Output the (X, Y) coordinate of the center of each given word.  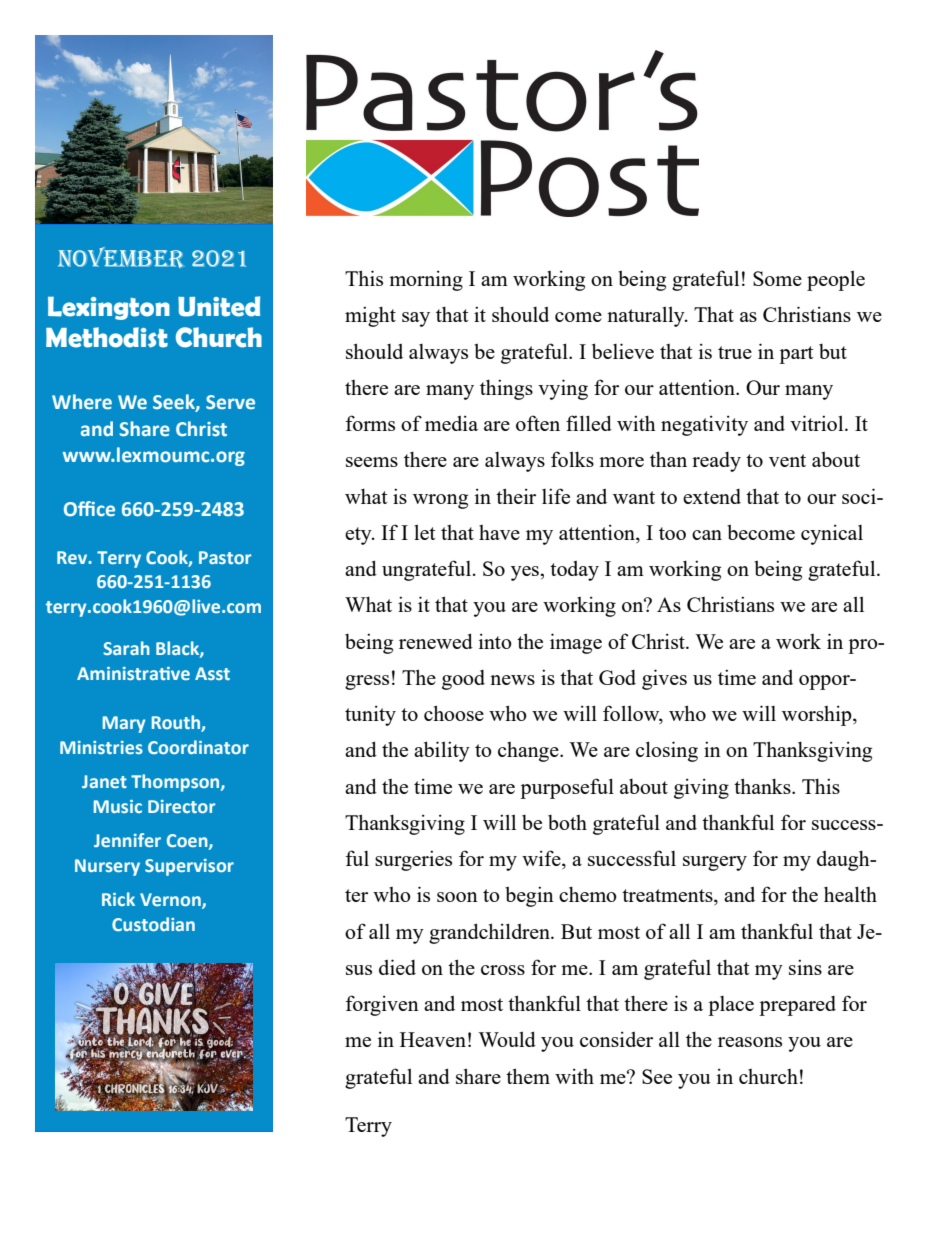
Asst (212, 673)
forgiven (382, 1005)
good (463, 680)
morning (426, 280)
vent (787, 460)
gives (664, 679)
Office (89, 509)
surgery (715, 863)
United (219, 306)
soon (457, 897)
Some (777, 278)
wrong (440, 501)
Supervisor (189, 867)
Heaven (433, 1039)
